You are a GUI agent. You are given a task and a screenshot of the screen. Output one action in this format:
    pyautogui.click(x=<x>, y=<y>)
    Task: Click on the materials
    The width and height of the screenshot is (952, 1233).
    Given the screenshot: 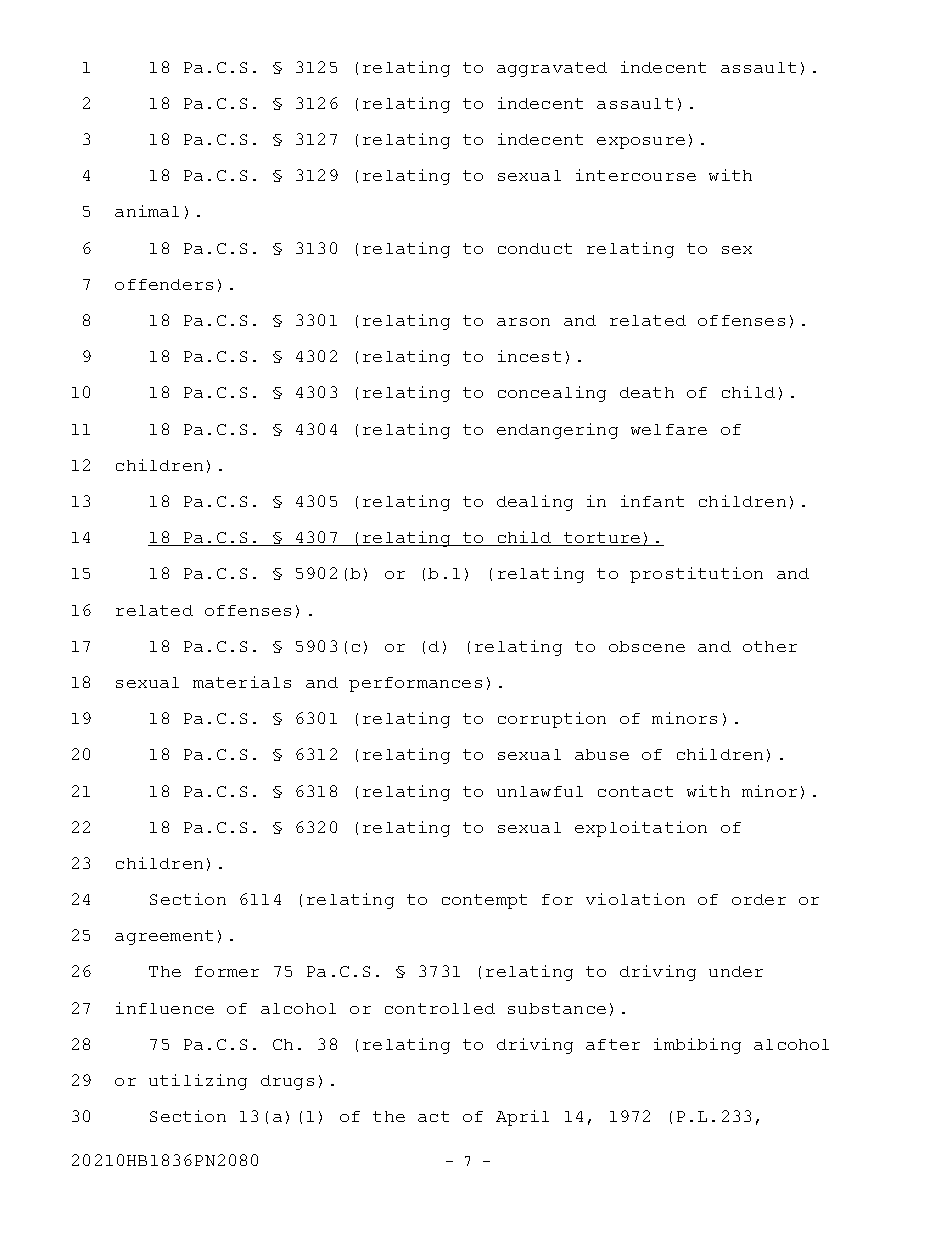 What is the action you would take?
    pyautogui.click(x=242, y=682)
